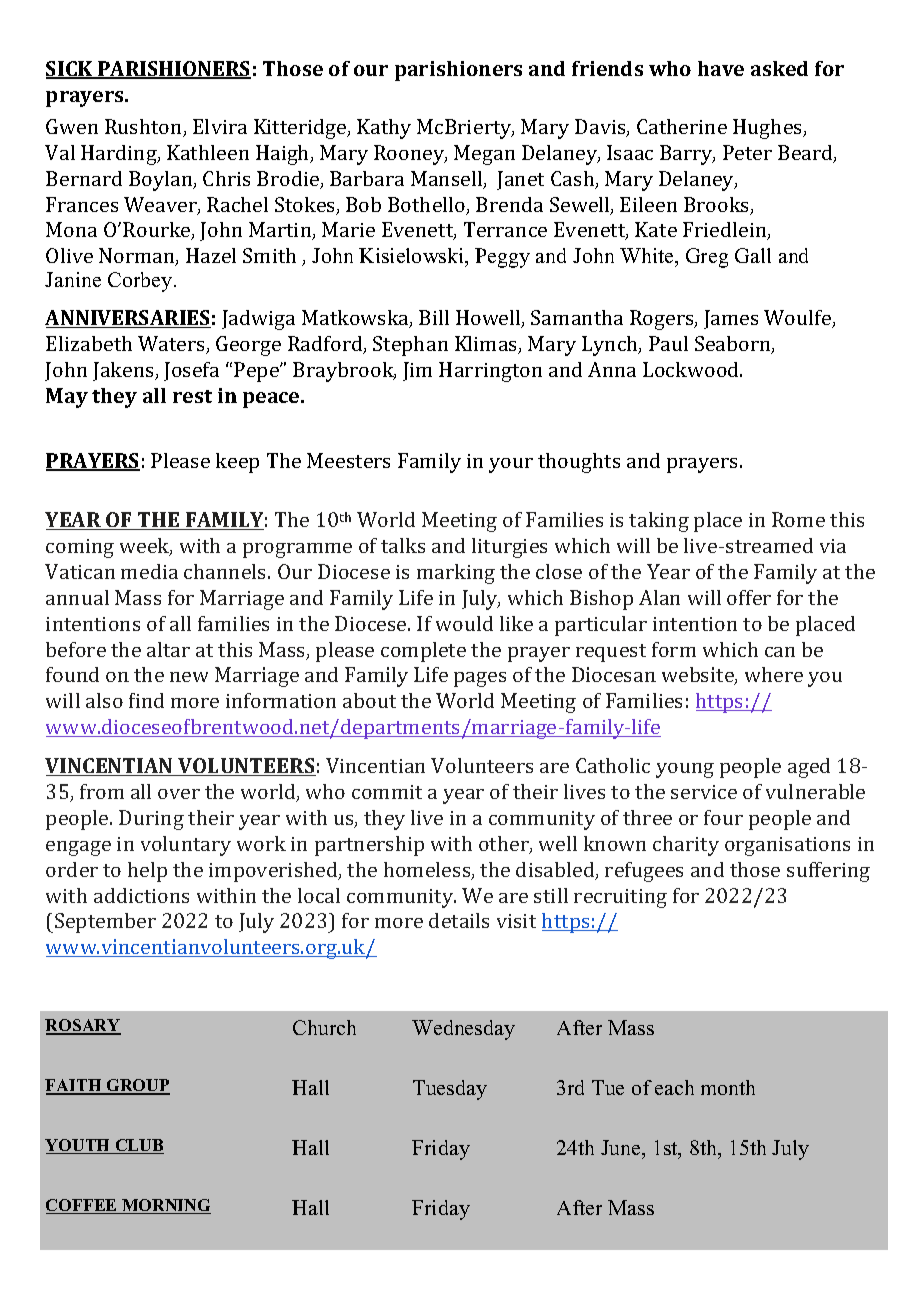  What do you see at coordinates (384, 129) in the page?
I see `Kathy` at bounding box center [384, 129].
